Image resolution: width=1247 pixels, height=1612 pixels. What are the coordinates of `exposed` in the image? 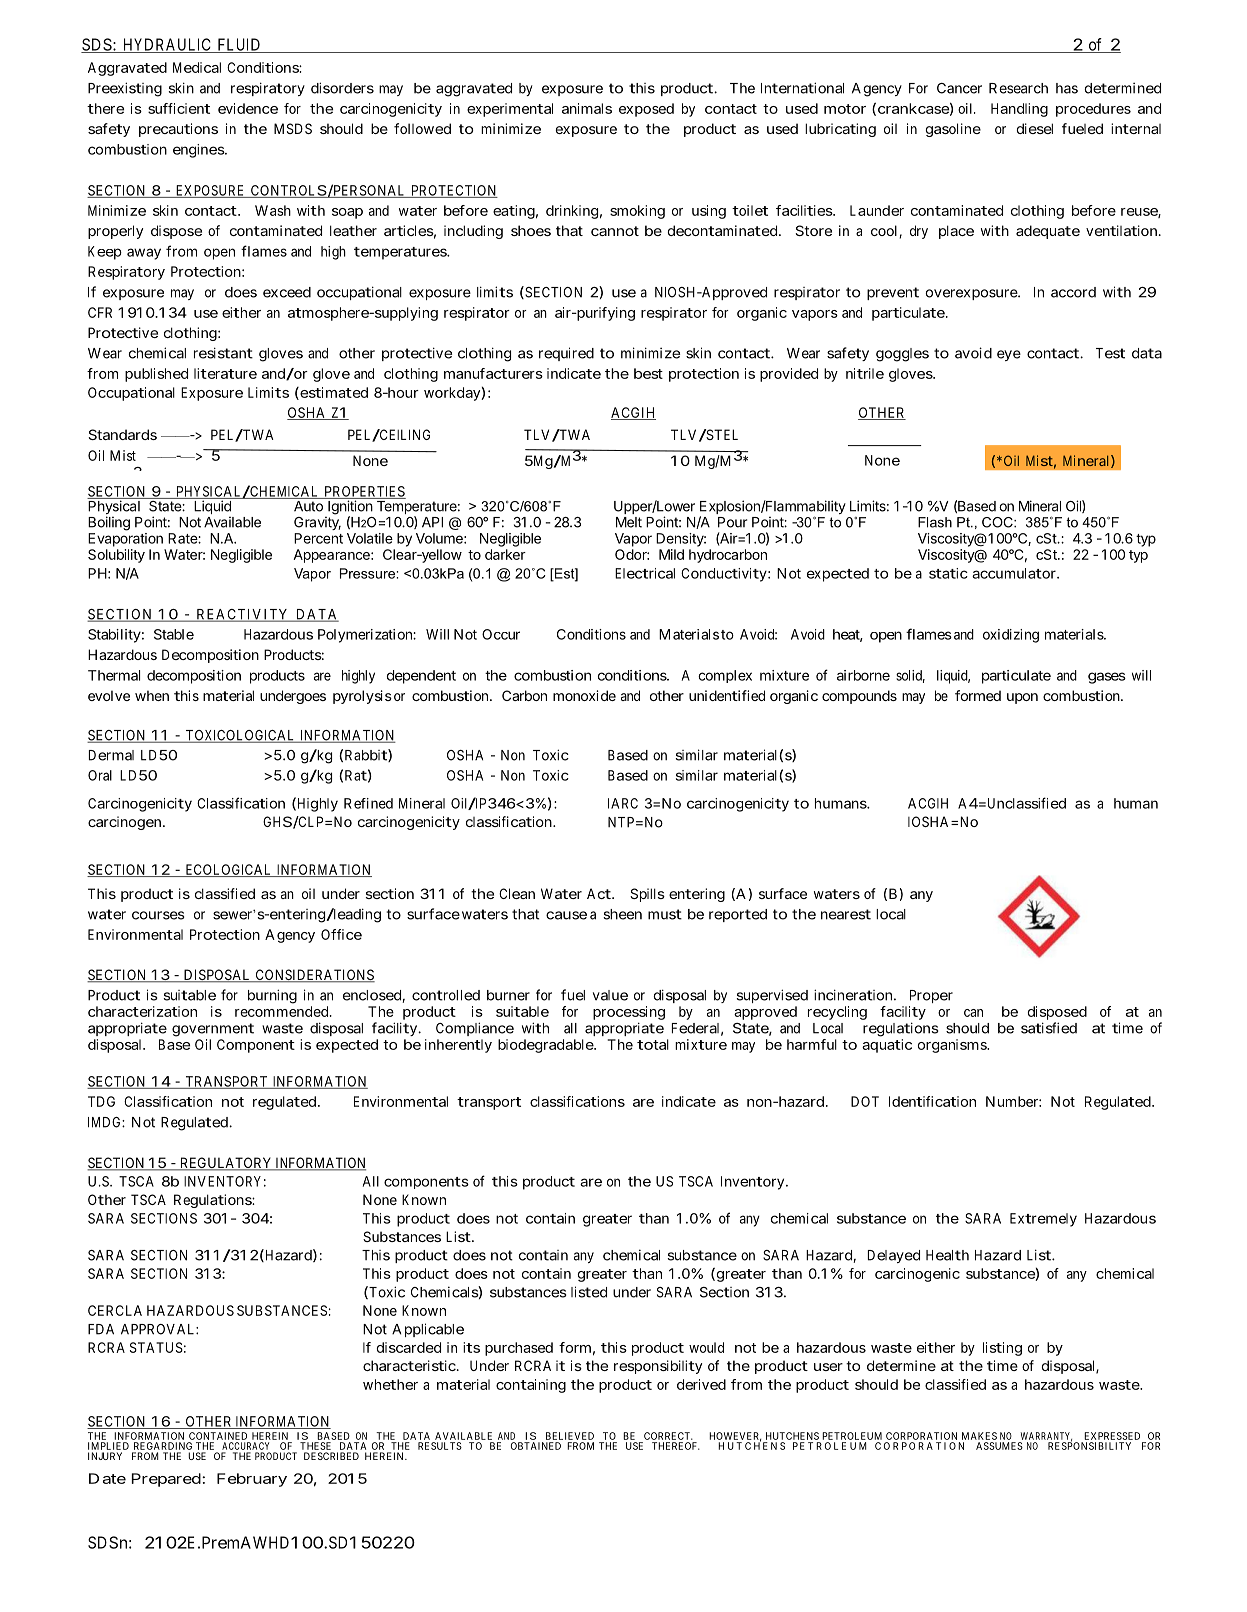 It's located at (646, 110).
